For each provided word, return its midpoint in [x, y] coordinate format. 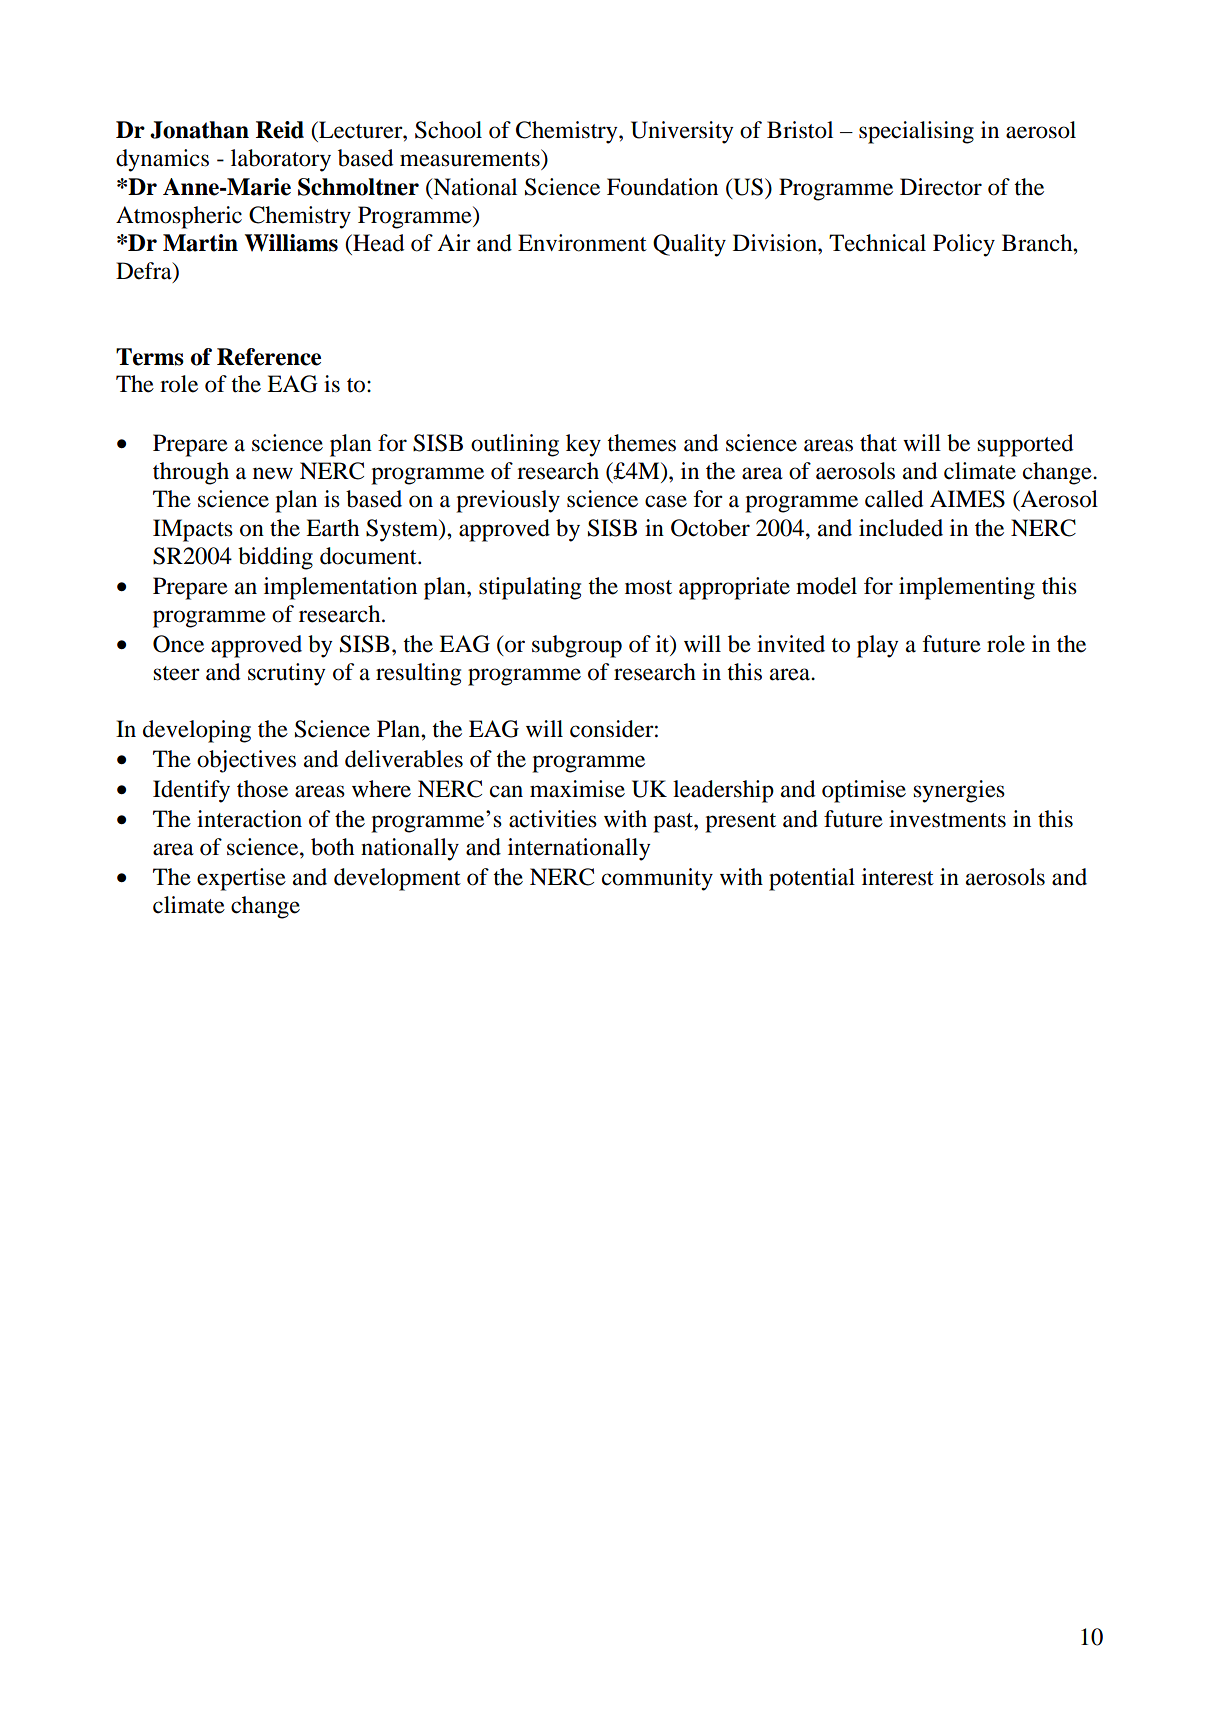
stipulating [530, 588]
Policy [964, 245]
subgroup [577, 646]
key [583, 445]
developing [197, 731]
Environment [582, 243]
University [682, 132]
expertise [241, 879]
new [273, 473]
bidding [275, 558]
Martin [200, 243]
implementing [967, 588]
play [878, 646]
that [878, 443]
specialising [916, 132]
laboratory [281, 160]
